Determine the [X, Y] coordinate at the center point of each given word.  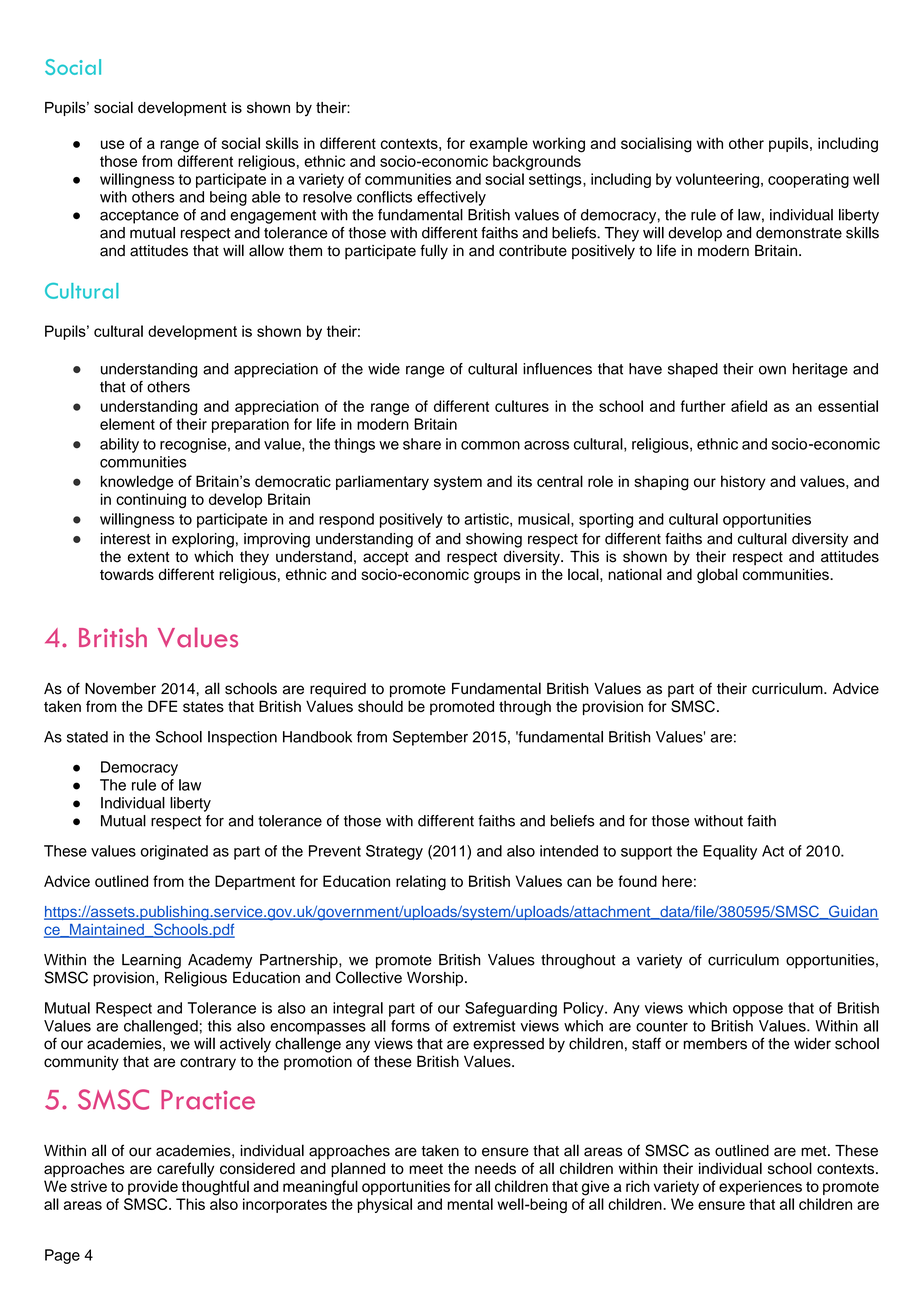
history [743, 482]
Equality [730, 852]
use [113, 144]
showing [494, 540]
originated [174, 852]
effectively [451, 198]
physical [385, 1205]
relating [421, 883]
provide [153, 1187]
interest [125, 539]
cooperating [808, 180]
